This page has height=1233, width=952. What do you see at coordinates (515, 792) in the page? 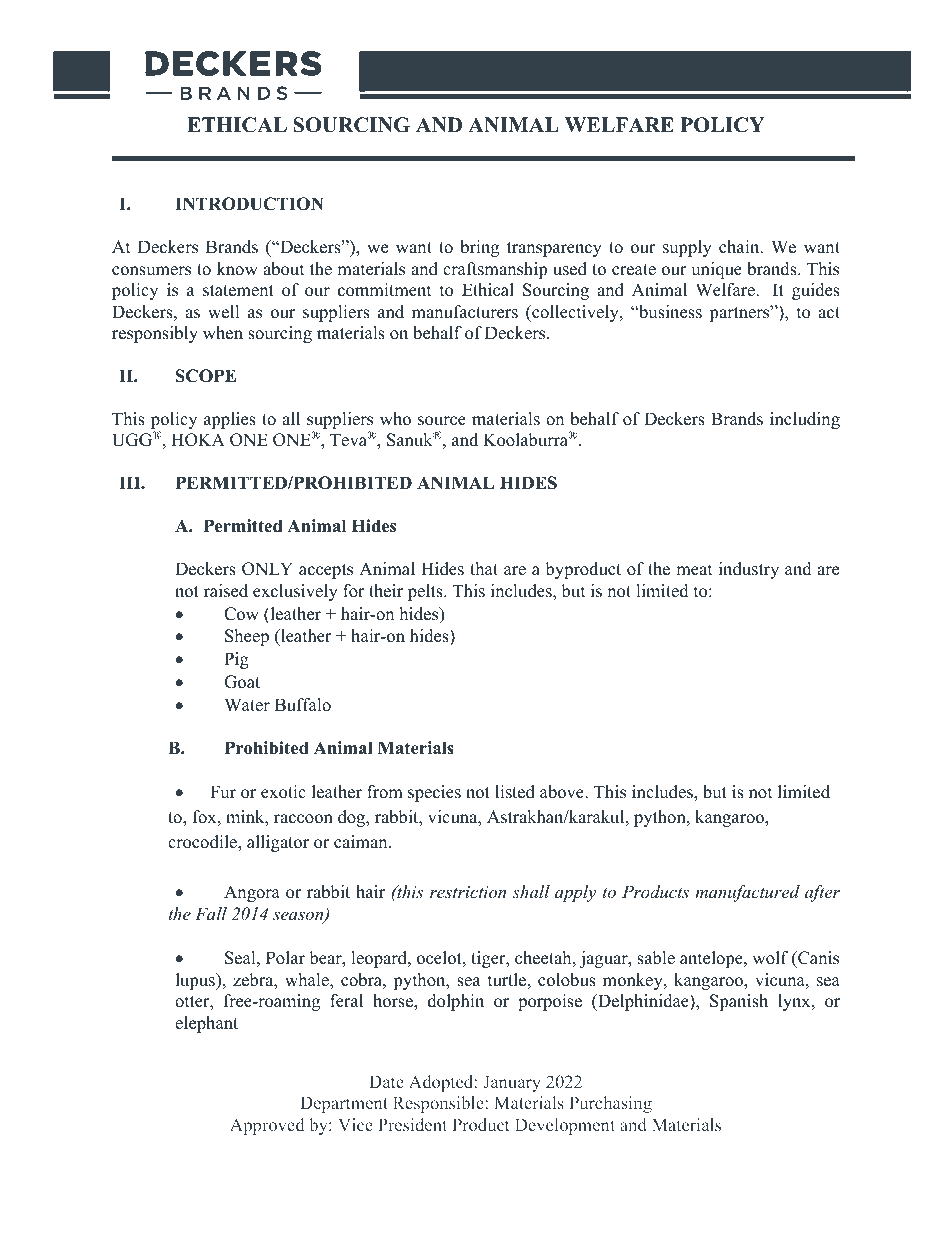
I see `listed` at bounding box center [515, 792].
